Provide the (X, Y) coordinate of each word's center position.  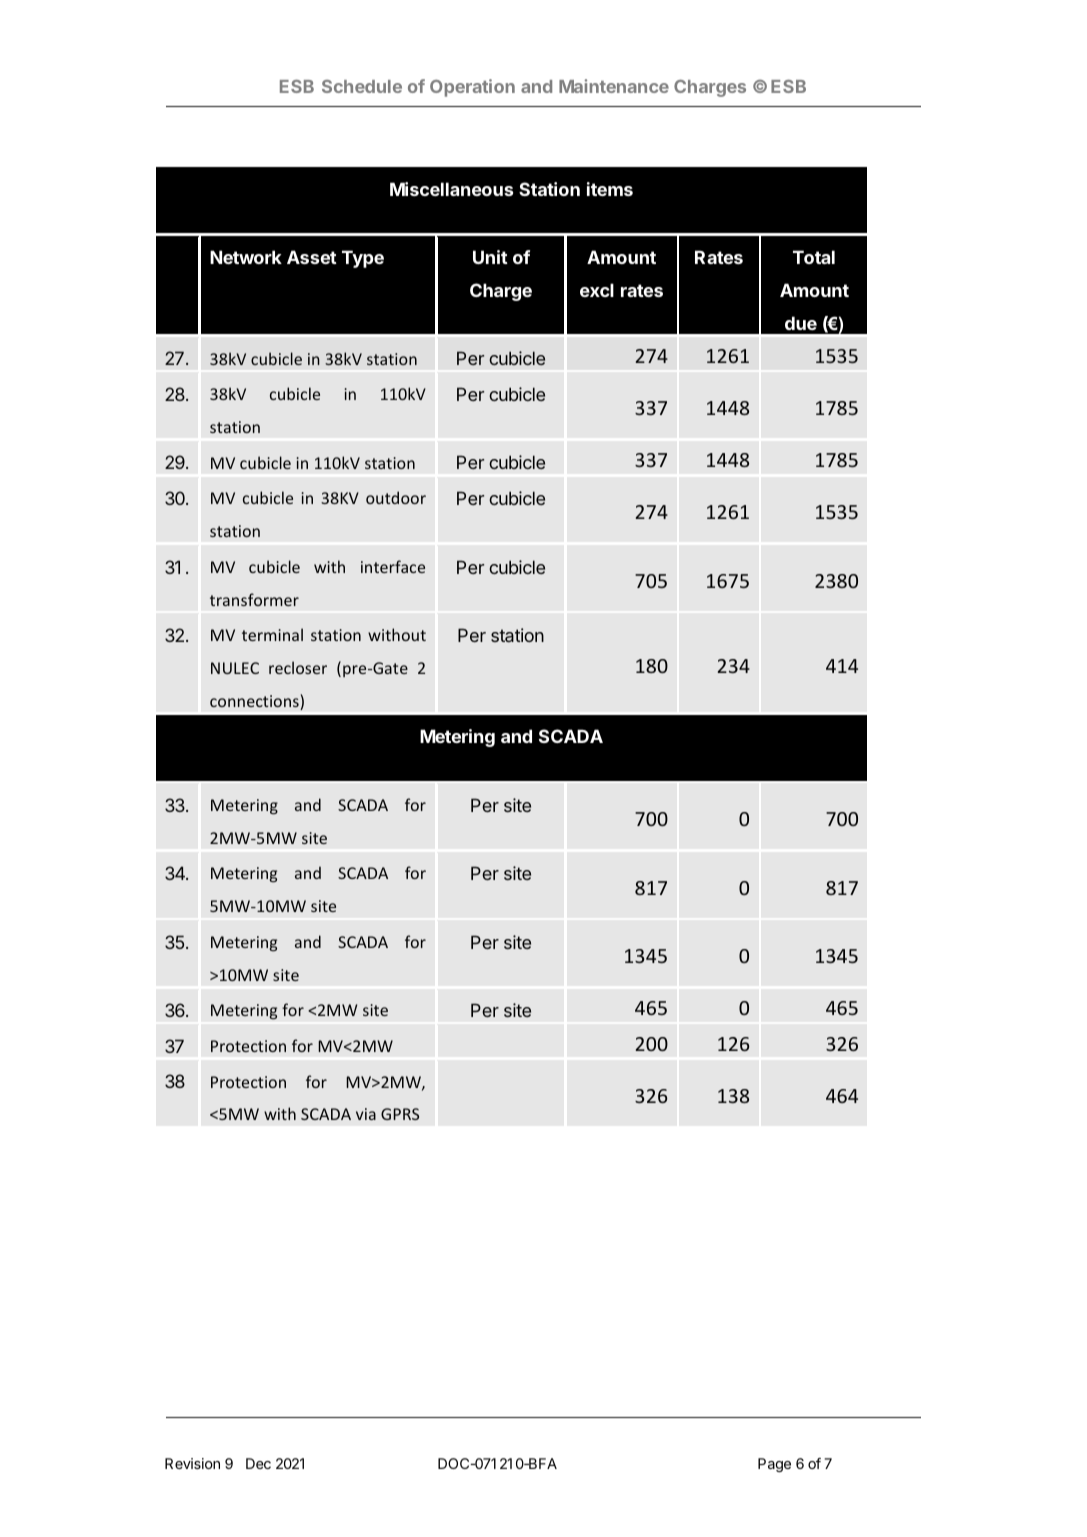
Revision (192, 1463)
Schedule (362, 86)
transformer (254, 599)
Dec (258, 1463)
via (366, 1114)
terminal (272, 634)
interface (393, 566)
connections (255, 702)
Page (774, 1465)
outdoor (396, 497)
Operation (472, 88)
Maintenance (614, 86)
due (801, 323)
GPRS (400, 1114)
